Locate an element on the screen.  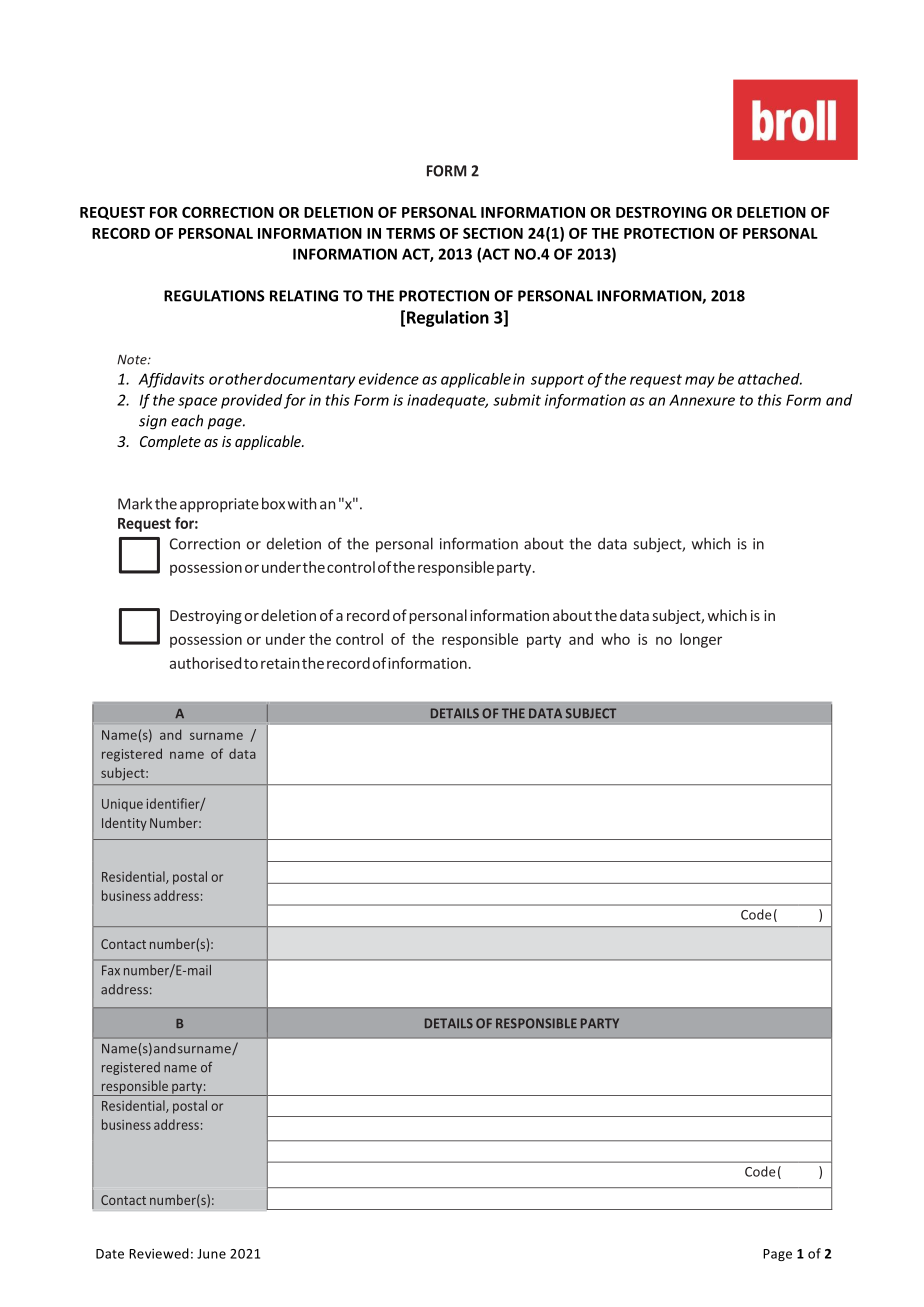
each is located at coordinates (187, 420).
